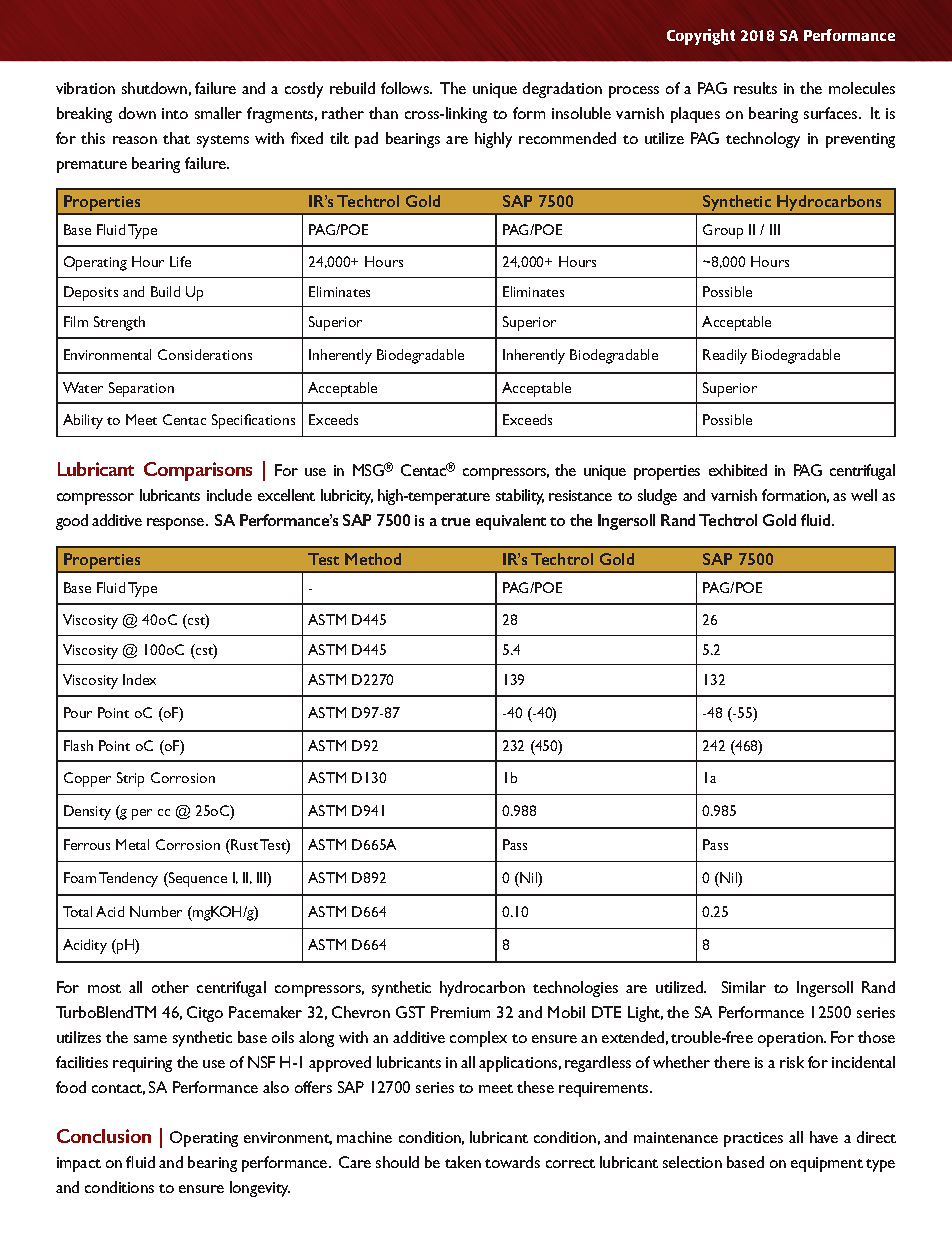 Image resolution: width=952 pixels, height=1233 pixels. I want to click on Considerations, so click(205, 354).
